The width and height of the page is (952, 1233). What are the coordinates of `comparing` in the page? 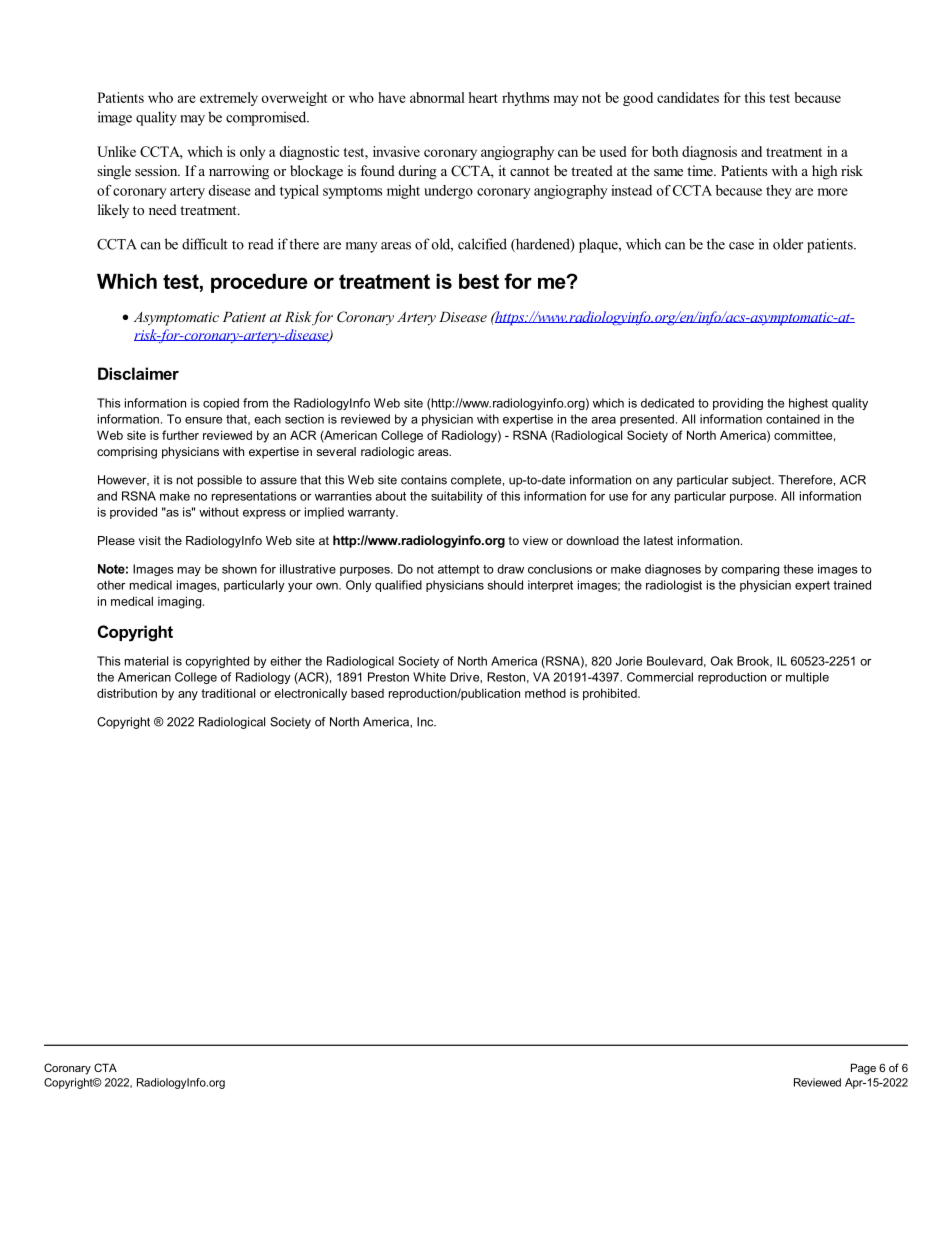 It's located at (750, 570).
